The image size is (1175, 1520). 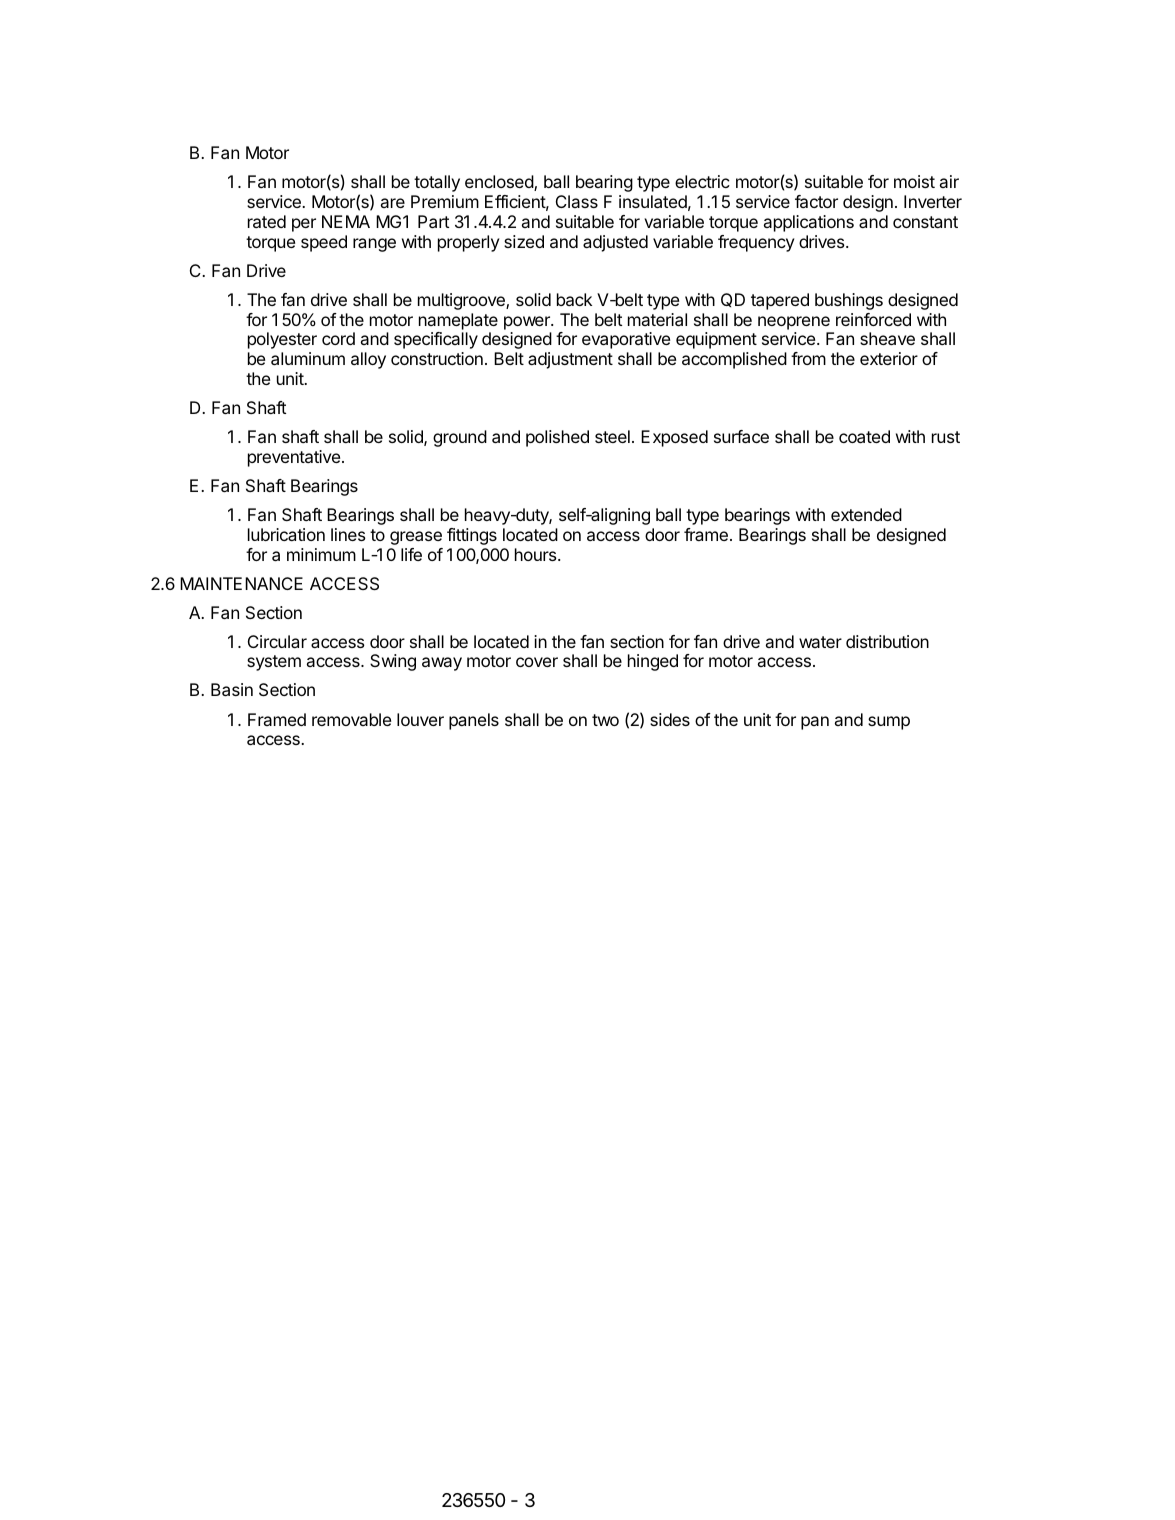 I want to click on lines, so click(x=348, y=534).
